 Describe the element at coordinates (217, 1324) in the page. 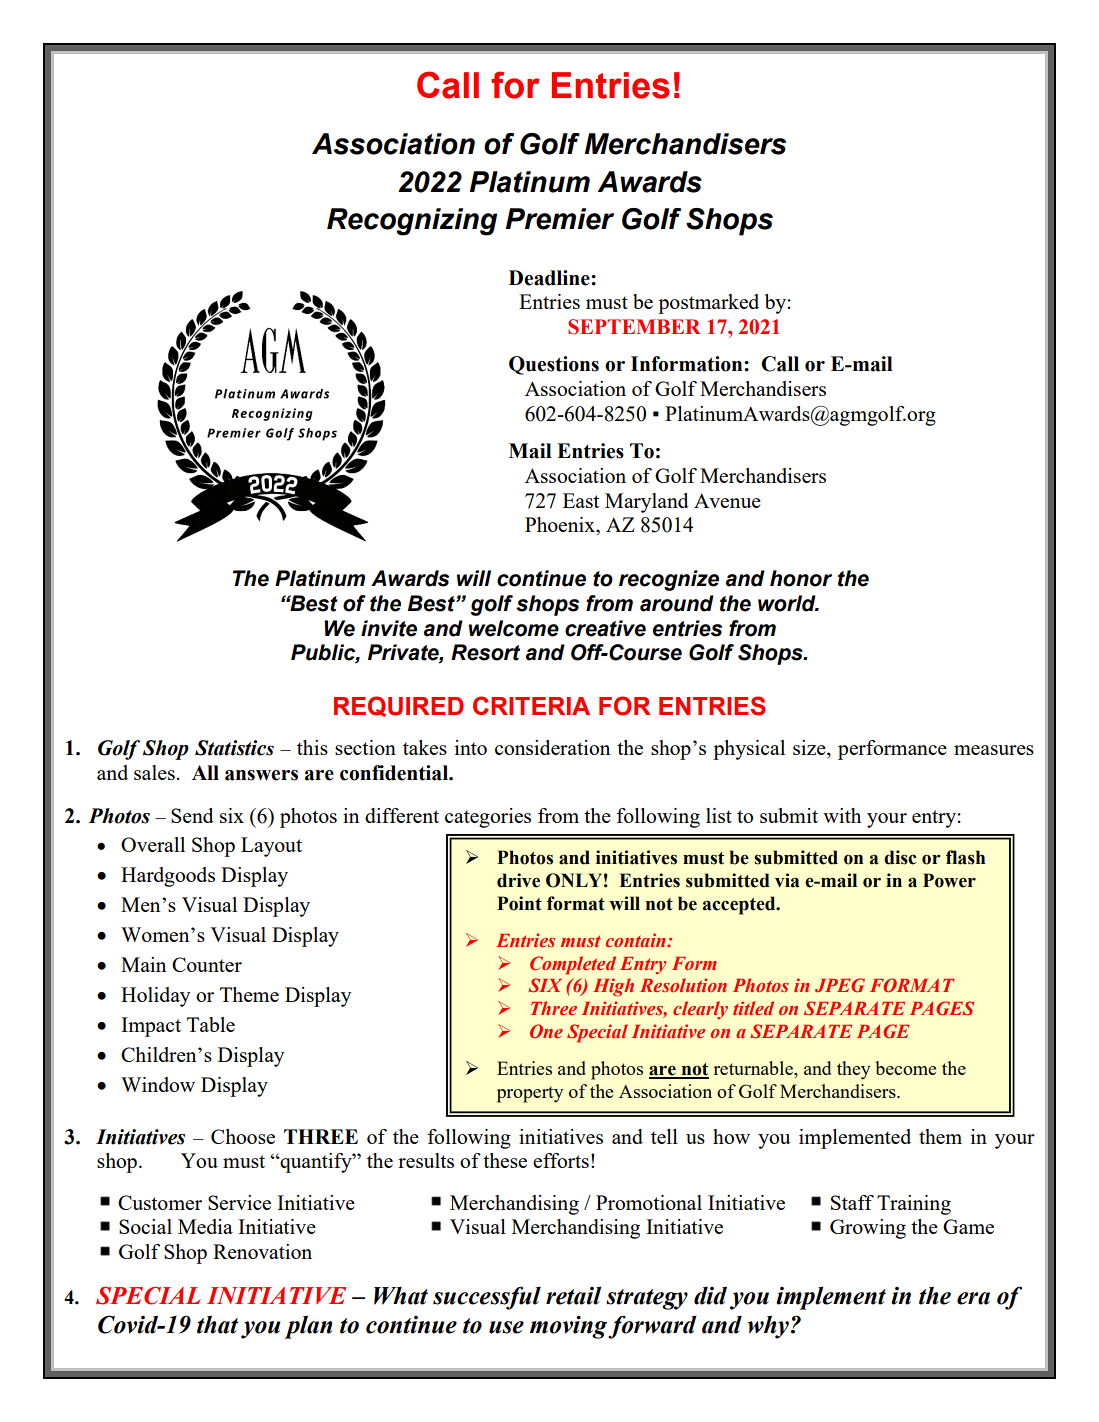

I see `that` at that location.
